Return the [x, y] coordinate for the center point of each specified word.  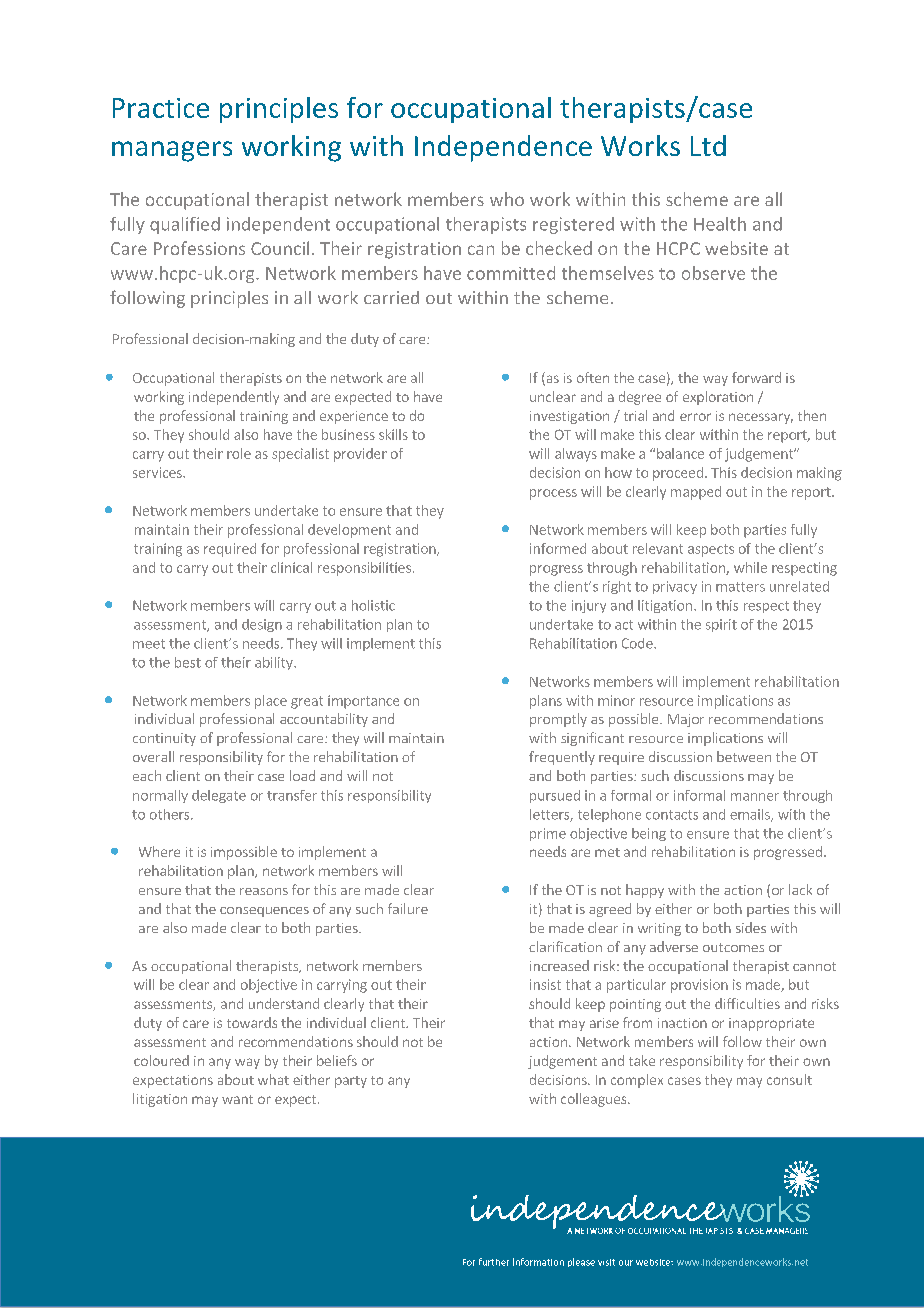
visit [606, 1262]
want [237, 1099]
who [507, 199]
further [494, 1262]
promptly [558, 720]
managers [172, 151]
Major [686, 720]
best [188, 662]
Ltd [708, 145]
